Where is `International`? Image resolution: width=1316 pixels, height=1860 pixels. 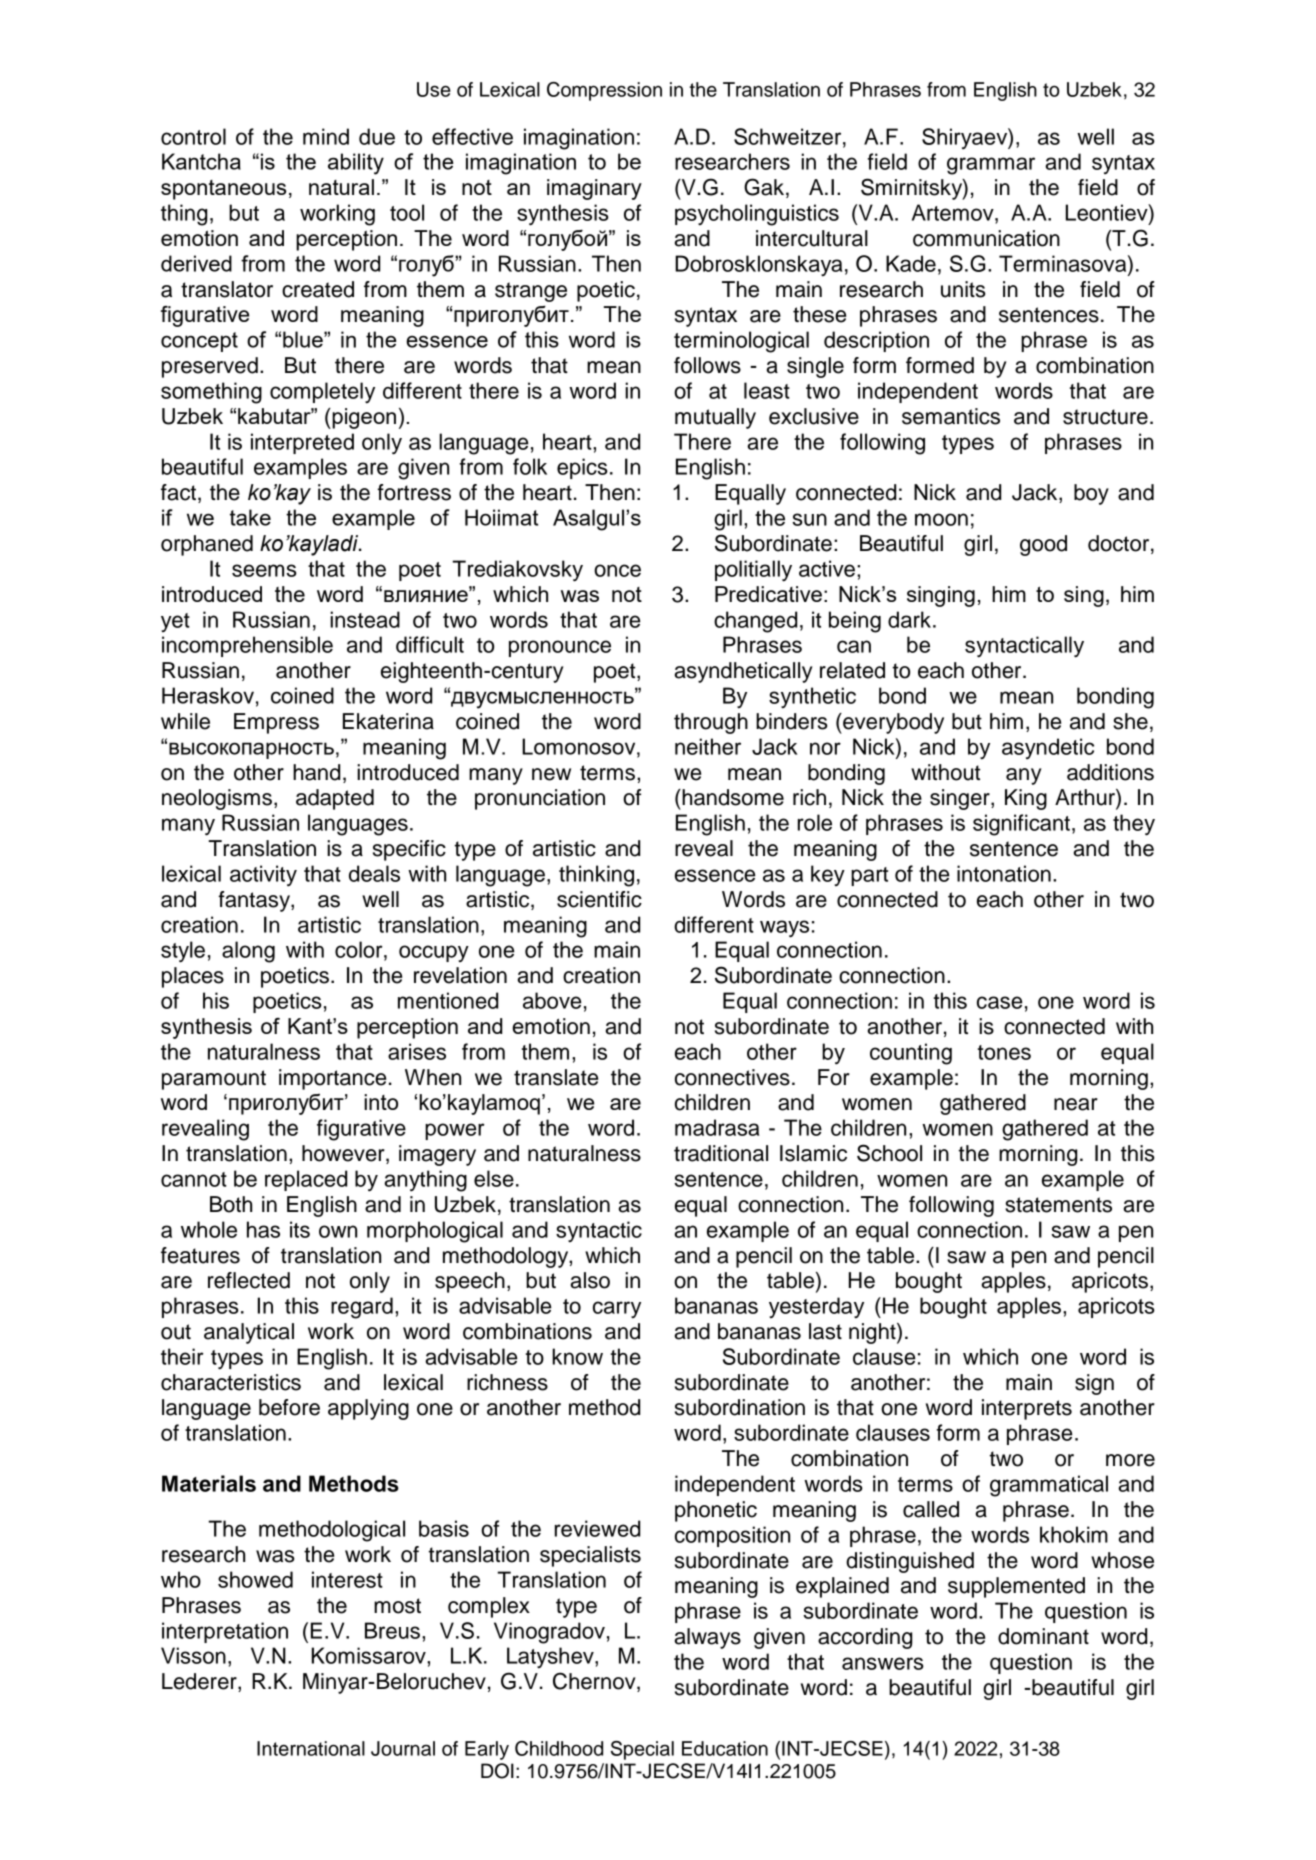 International is located at coordinates (311, 1748).
